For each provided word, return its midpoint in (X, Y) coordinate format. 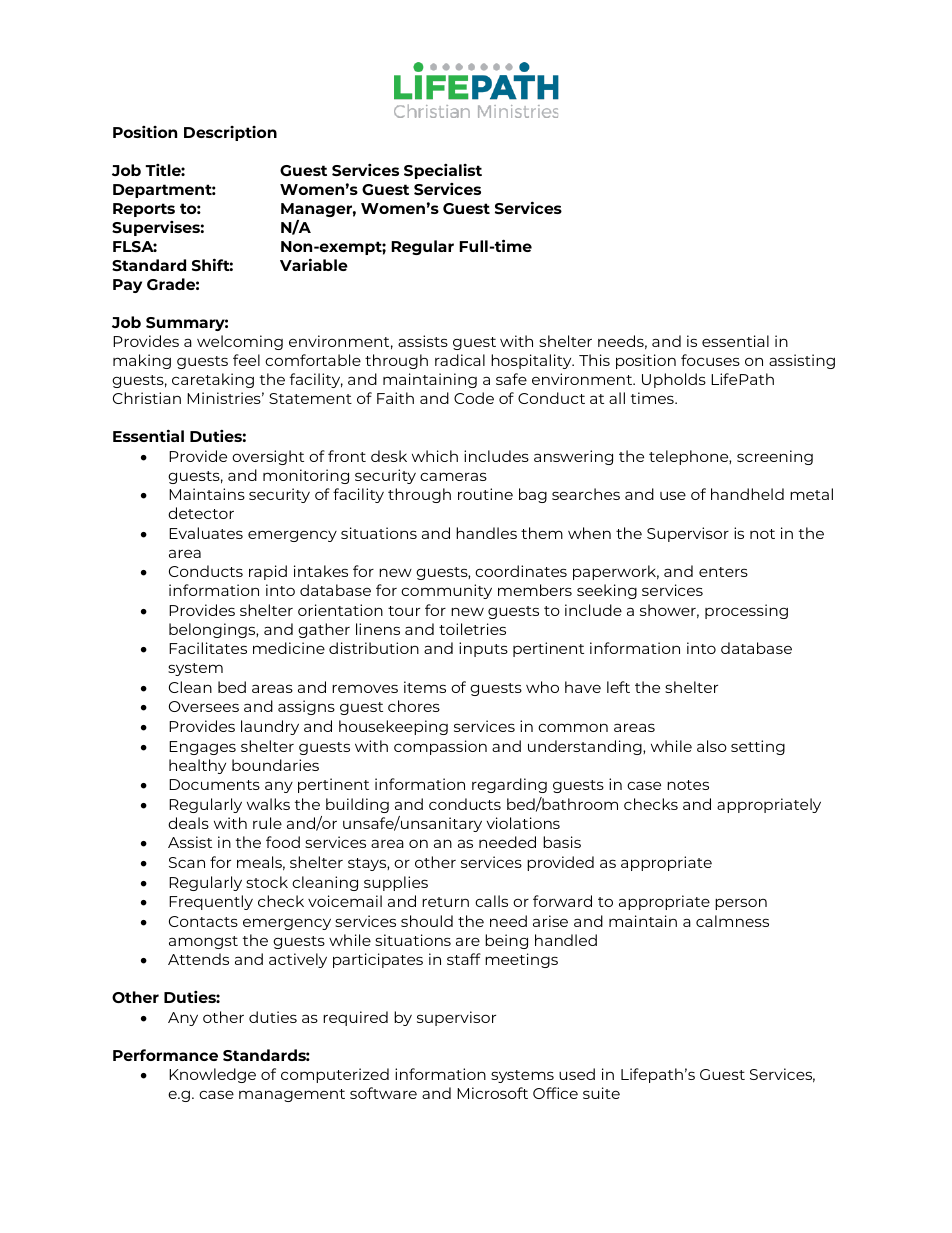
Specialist (443, 171)
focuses (710, 360)
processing (746, 611)
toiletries (472, 629)
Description (230, 133)
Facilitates (208, 648)
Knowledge (212, 1075)
